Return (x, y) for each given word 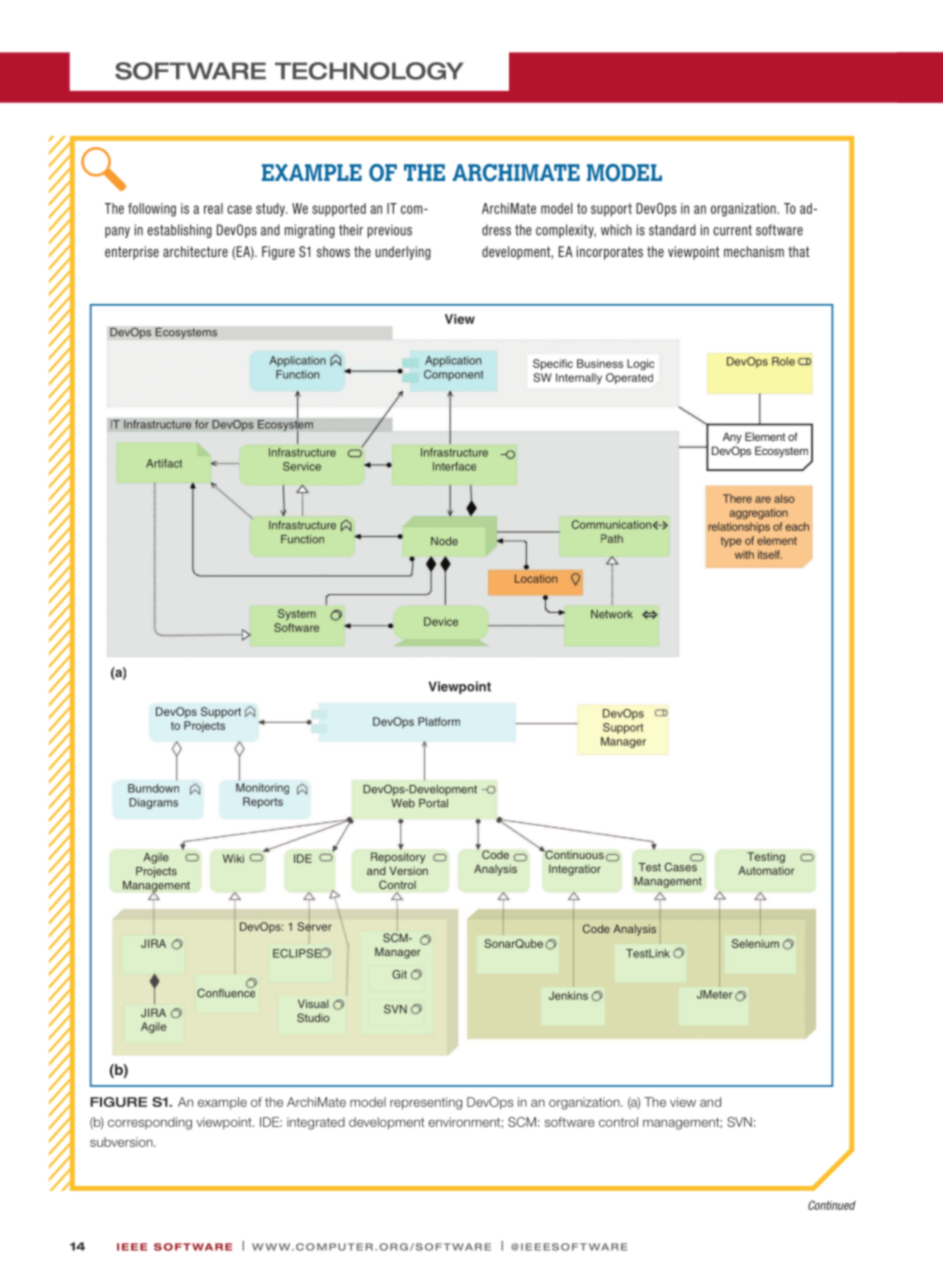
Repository (398, 858)
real (213, 208)
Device (441, 621)
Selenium (755, 943)
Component (453, 375)
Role (783, 361)
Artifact (164, 463)
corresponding (150, 1123)
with (744, 554)
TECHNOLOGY (369, 71)
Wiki (233, 858)
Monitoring (262, 789)
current (732, 230)
